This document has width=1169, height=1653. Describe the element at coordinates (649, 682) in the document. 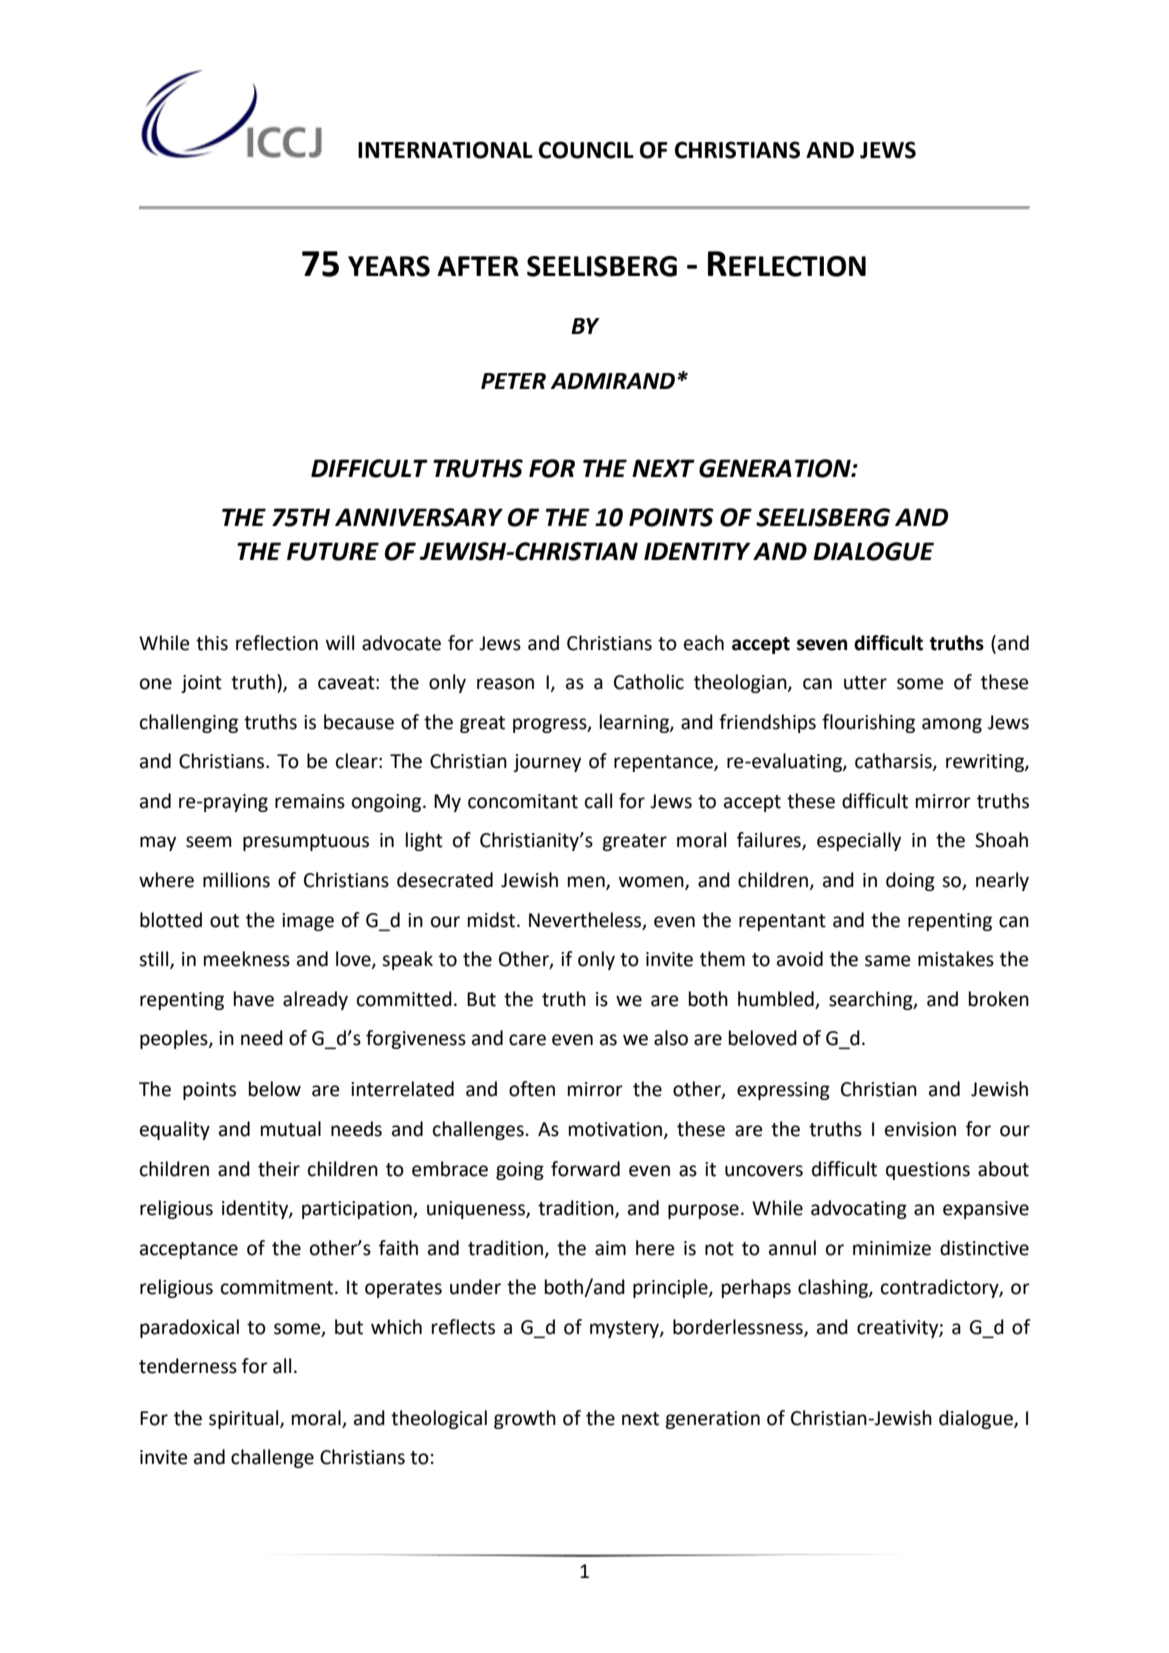

I see `Catholic` at that location.
